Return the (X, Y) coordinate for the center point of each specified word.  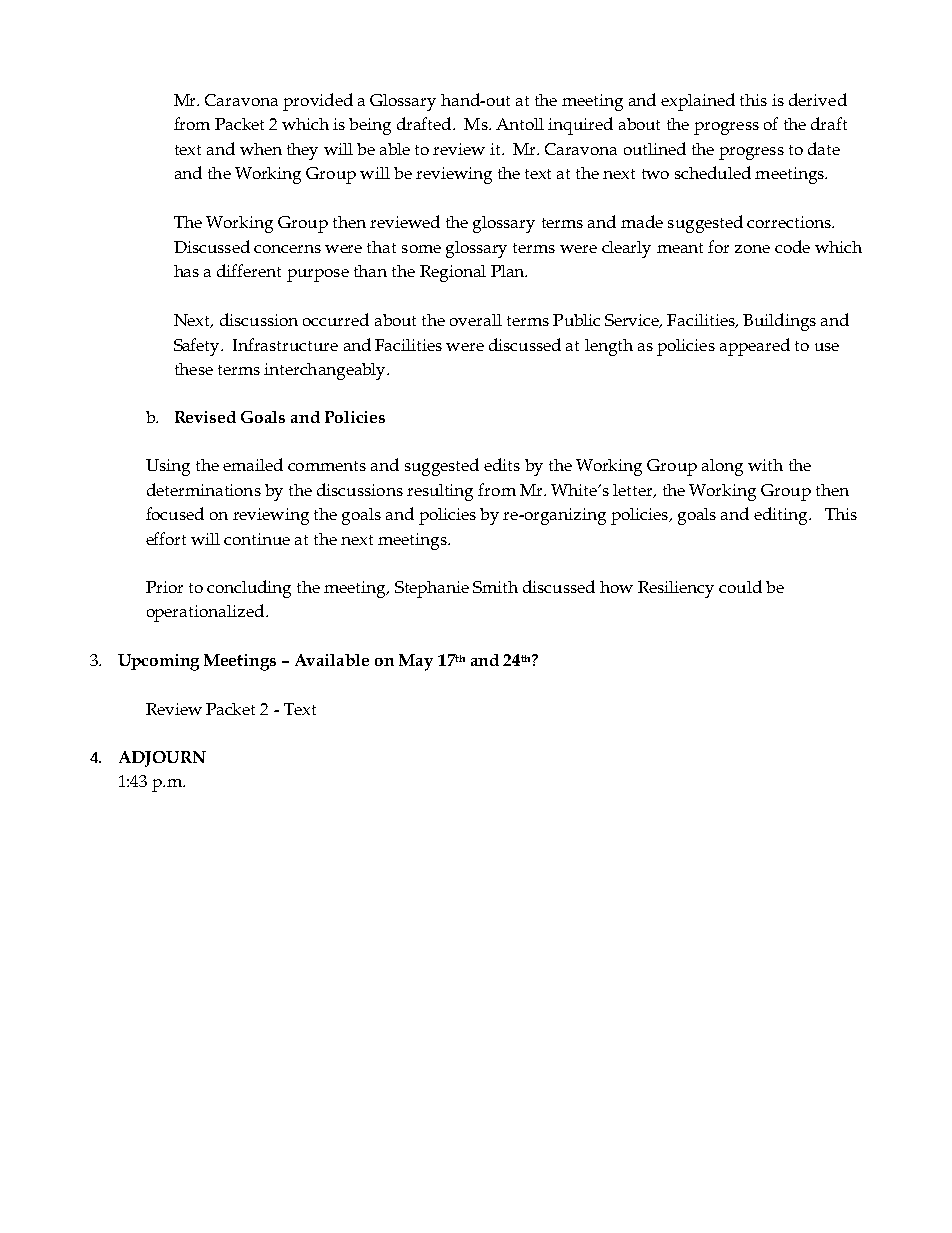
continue (257, 539)
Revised (205, 417)
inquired (580, 126)
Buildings (779, 322)
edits (502, 464)
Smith (495, 587)
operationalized (205, 613)
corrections (790, 222)
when (261, 149)
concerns (287, 249)
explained (698, 102)
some (421, 249)
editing (782, 516)
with (765, 465)
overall (476, 320)
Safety (198, 347)
